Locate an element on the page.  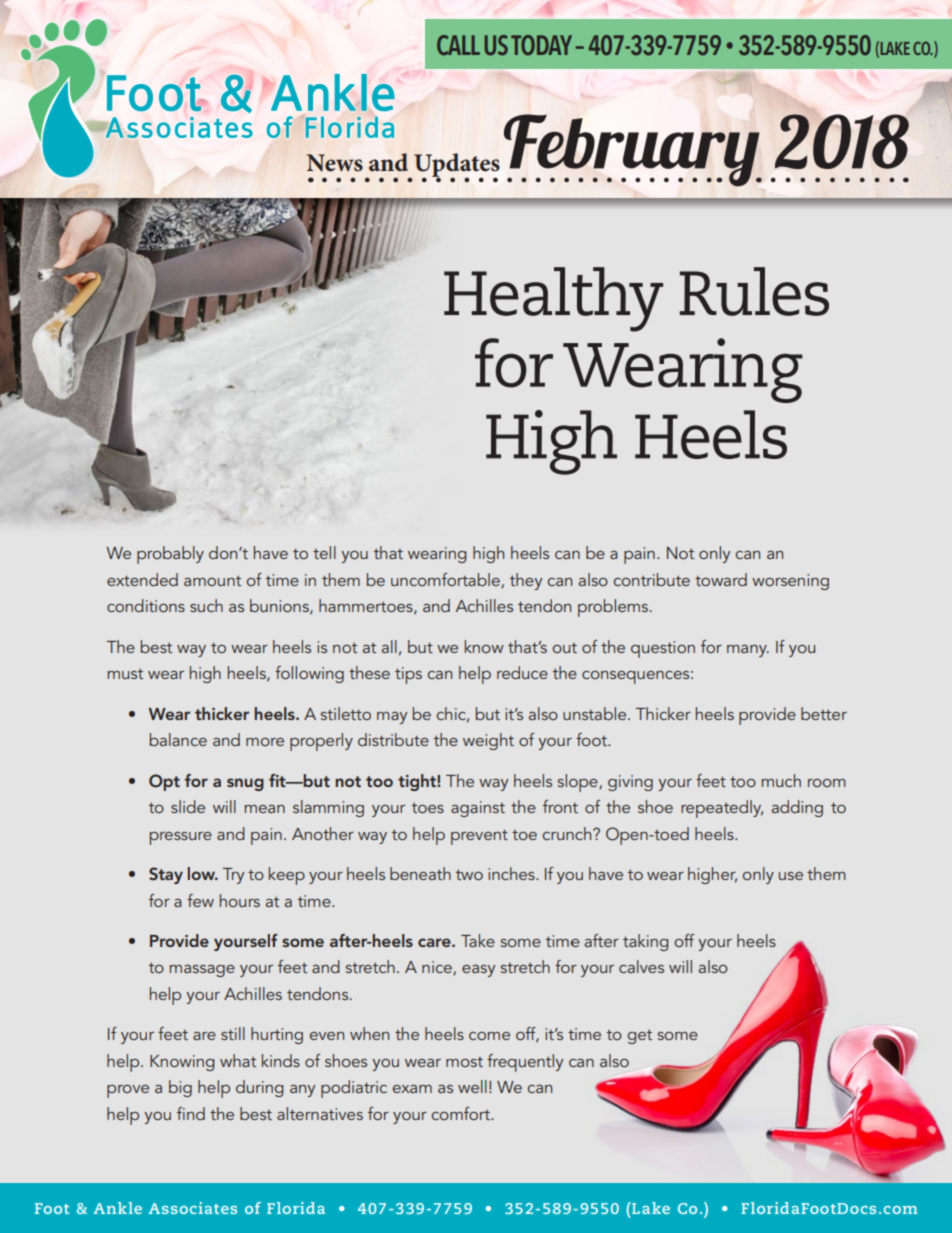
massage is located at coordinates (202, 971).
